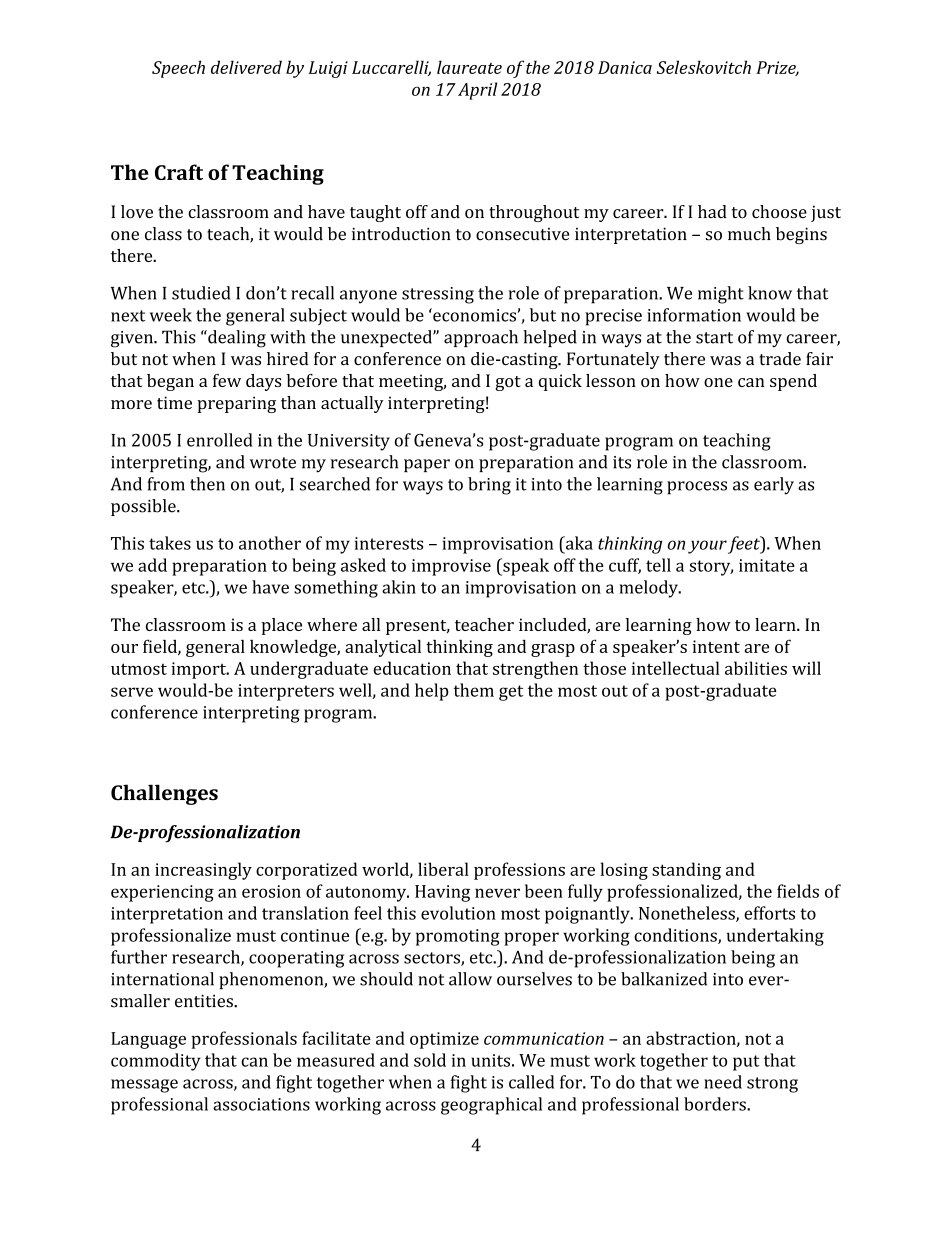  What do you see at coordinates (767, 565) in the image?
I see `imitate` at bounding box center [767, 565].
